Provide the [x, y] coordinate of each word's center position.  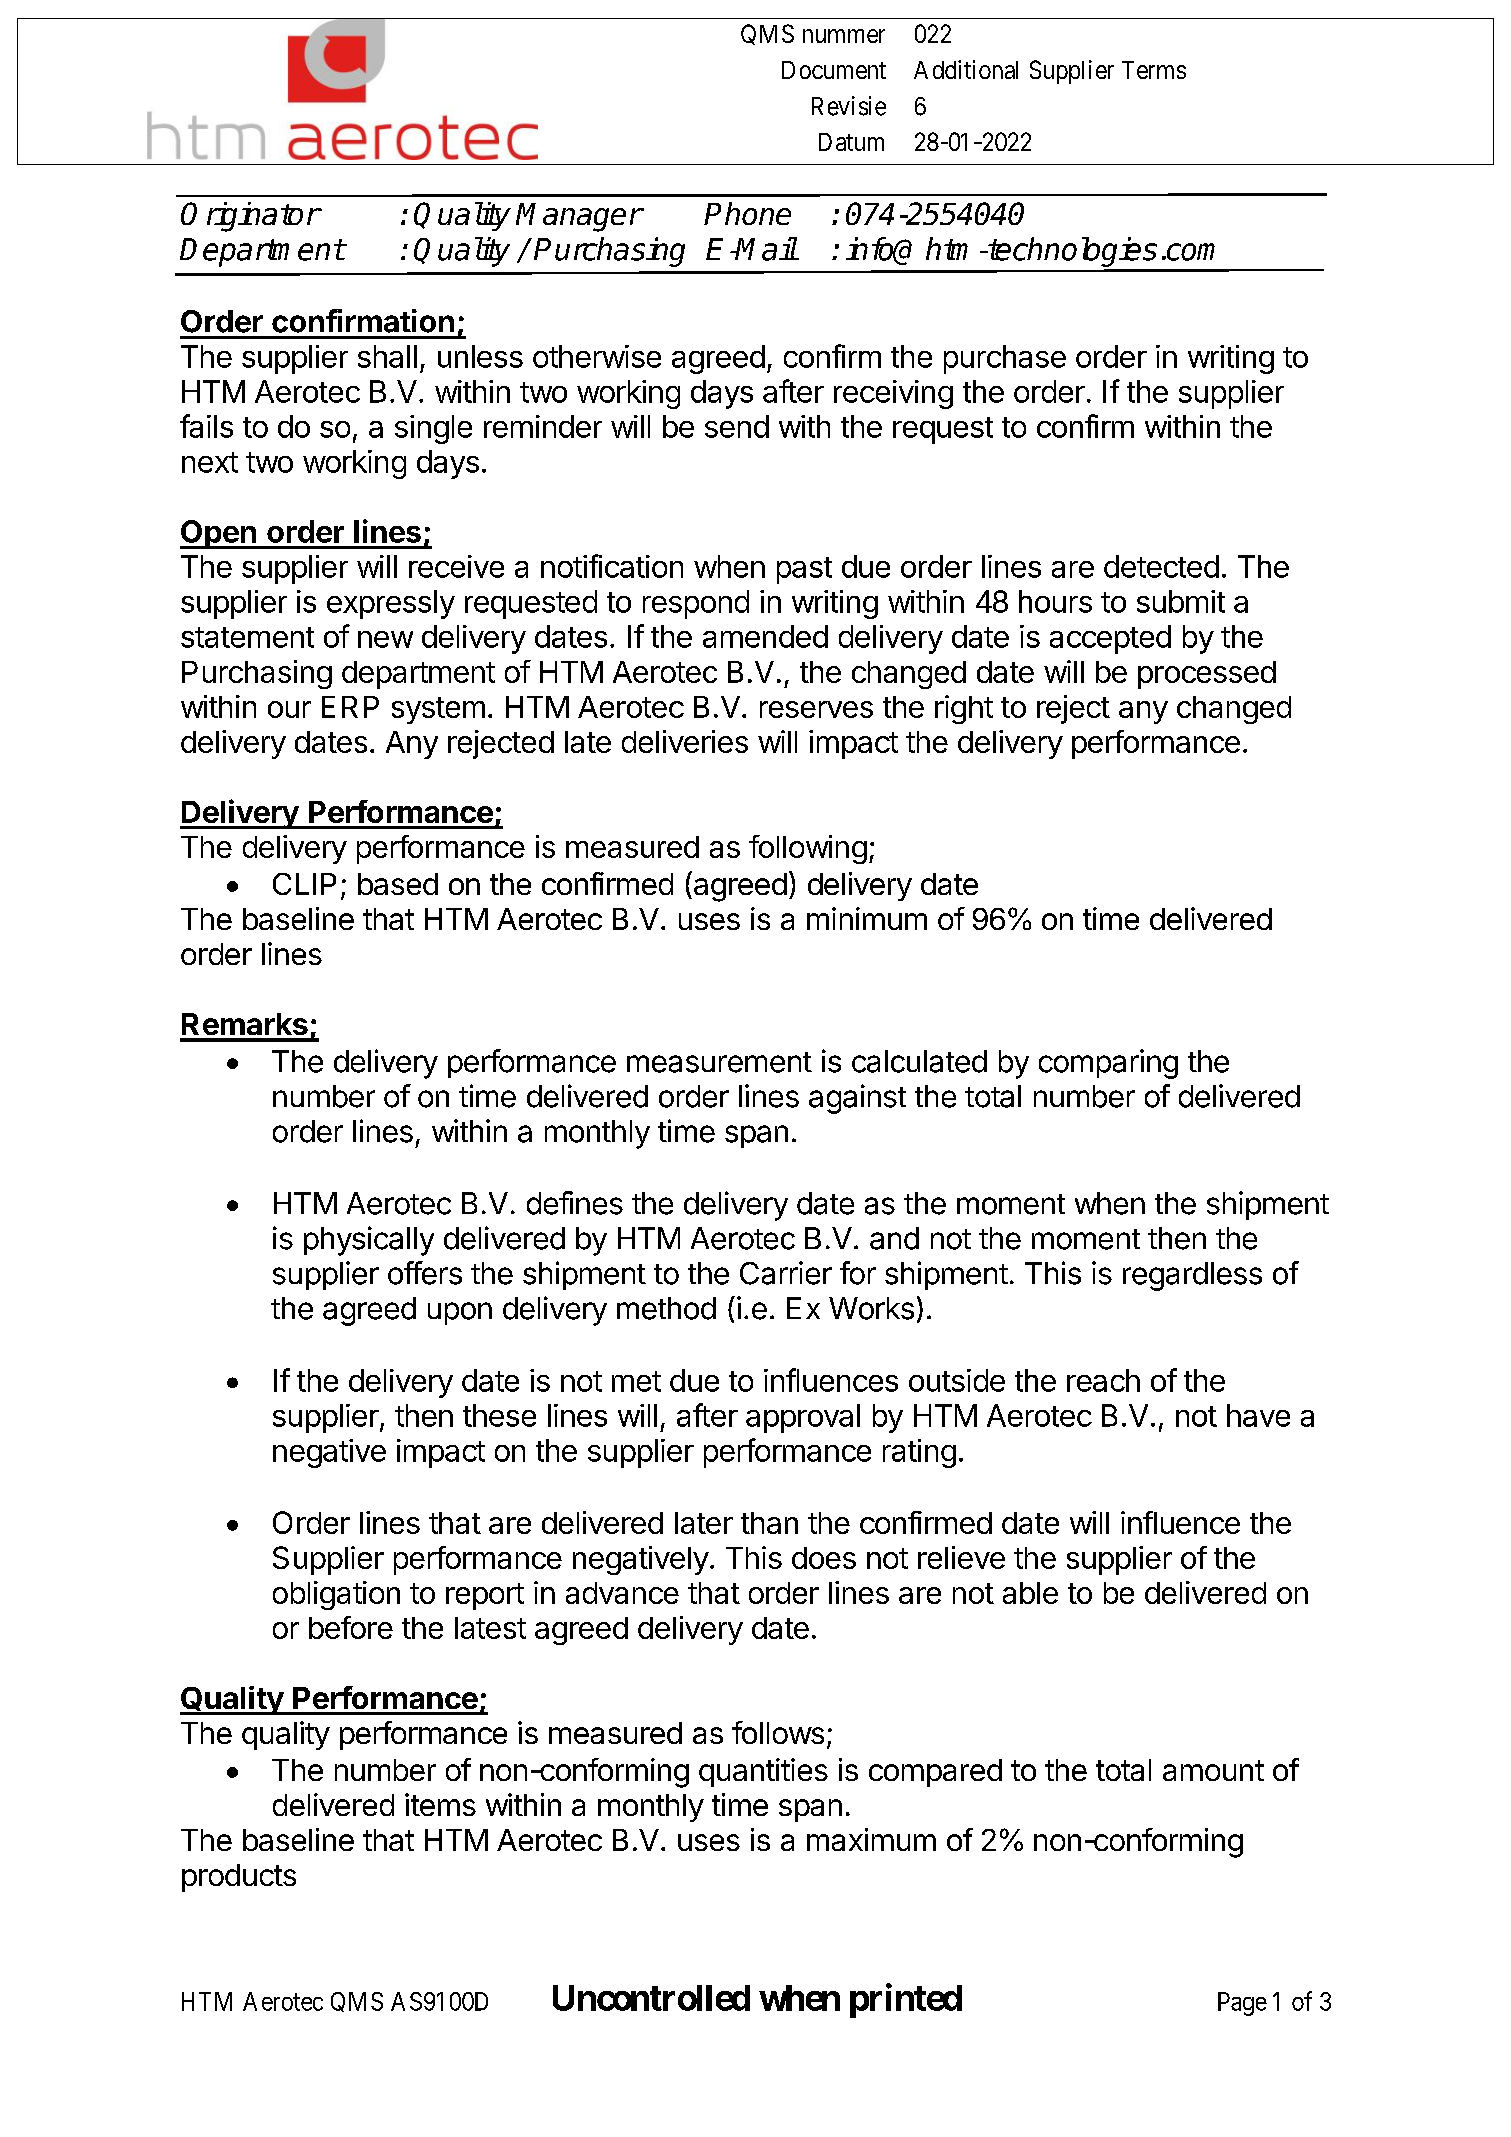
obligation [336, 1595]
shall [387, 356]
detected [1161, 566]
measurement [719, 1062]
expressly [391, 604]
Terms [1154, 70]
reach [1103, 1380]
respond [696, 604]
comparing [1108, 1064]
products [239, 1878]
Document [834, 70]
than [769, 1523]
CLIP [304, 884]
